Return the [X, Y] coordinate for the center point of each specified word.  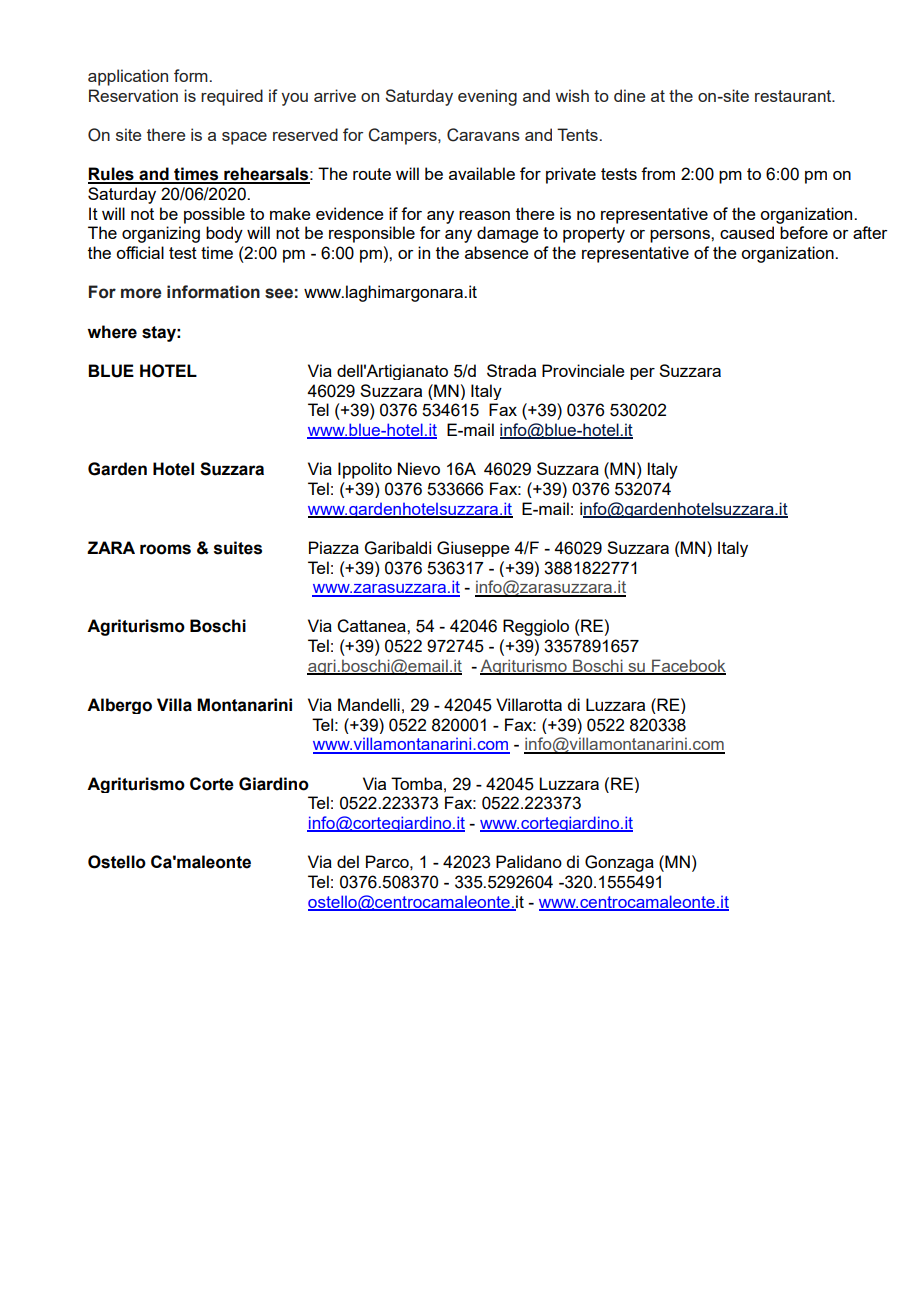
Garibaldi [398, 548]
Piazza [334, 547]
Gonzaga [619, 863]
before [804, 232]
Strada [511, 370]
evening [487, 97]
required [232, 97]
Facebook [688, 666]
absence [497, 252]
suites [238, 548]
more [141, 293]
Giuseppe [473, 549]
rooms [165, 549]
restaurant [794, 96]
